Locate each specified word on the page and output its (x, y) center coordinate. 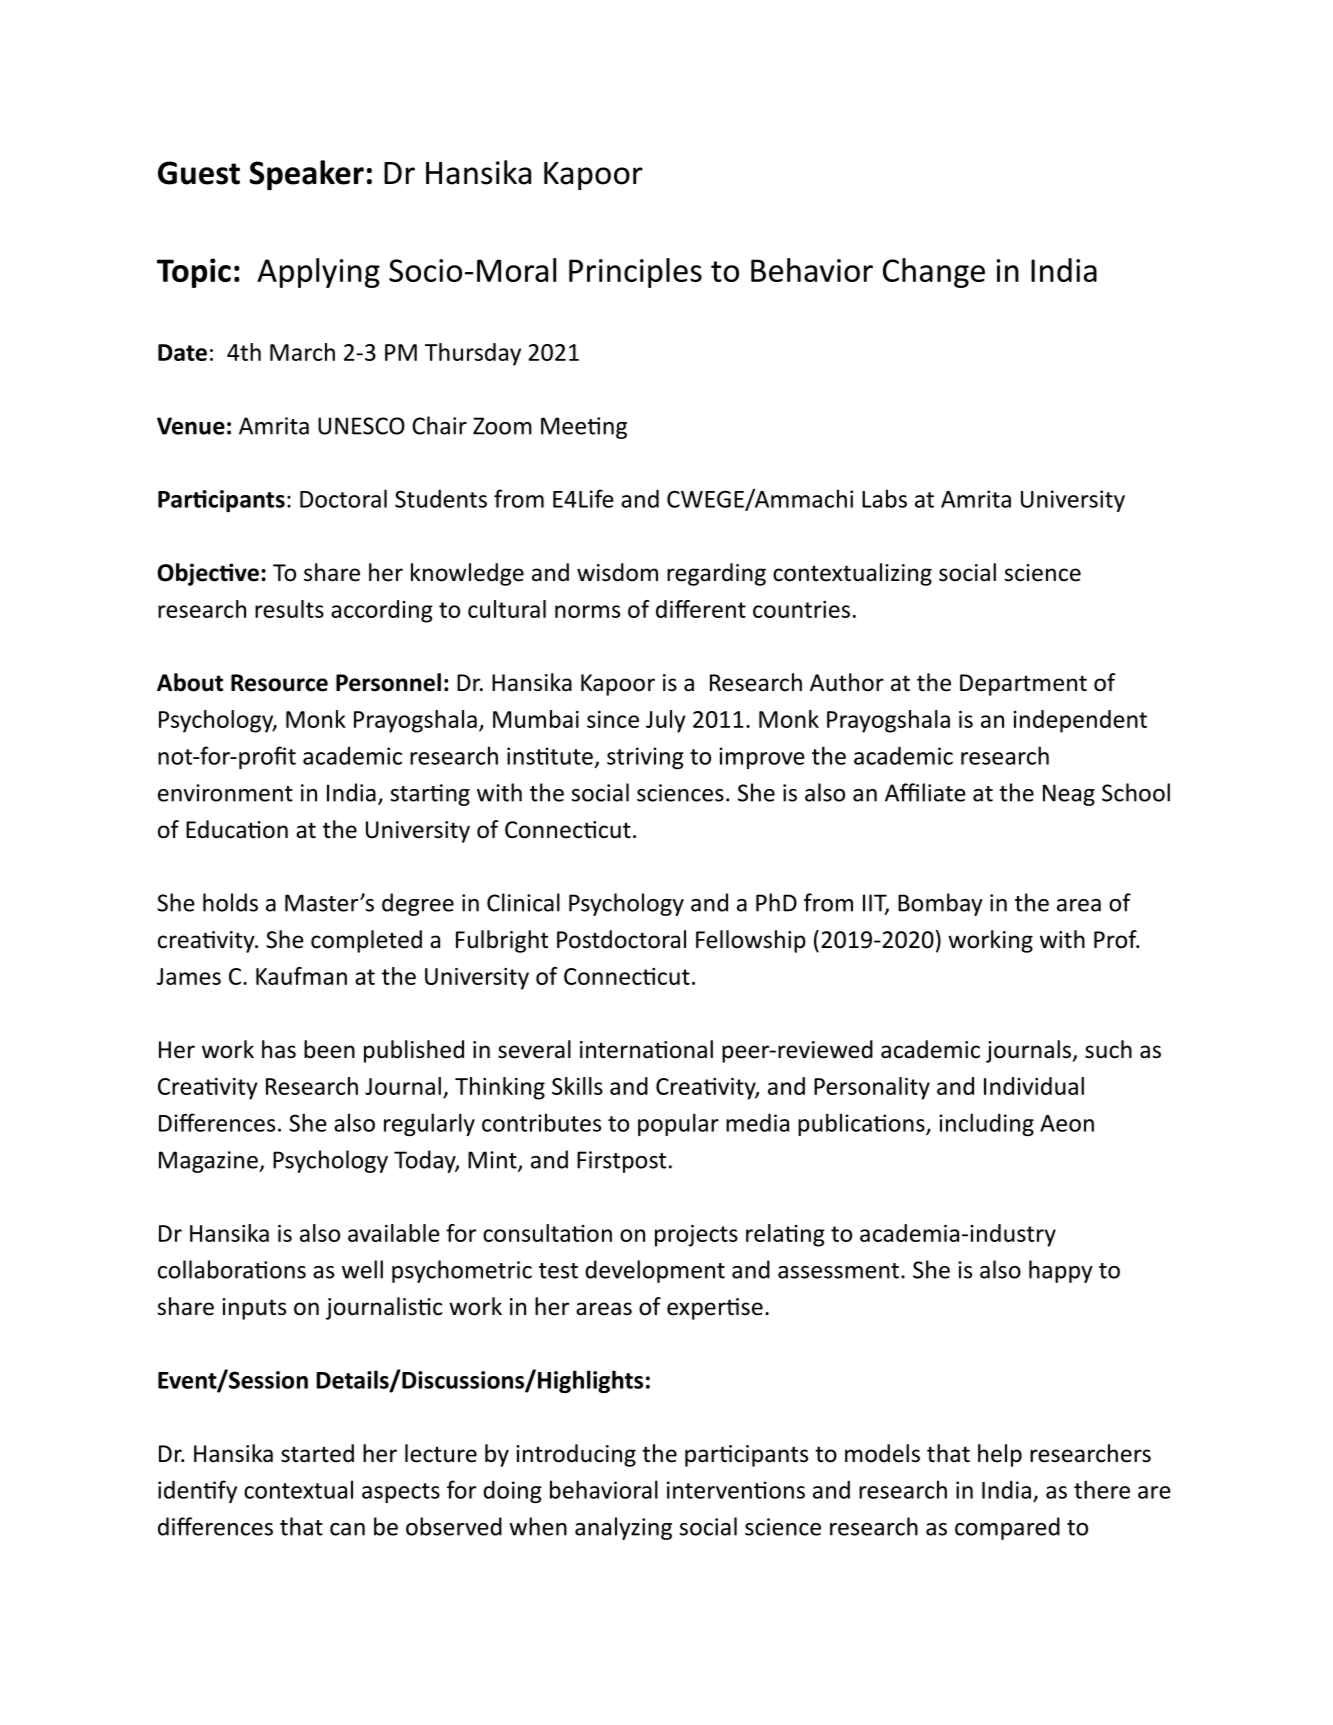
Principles (635, 273)
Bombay (940, 904)
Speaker (307, 175)
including (986, 1124)
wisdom (617, 572)
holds (230, 902)
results (289, 609)
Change (934, 273)
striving (645, 758)
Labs (884, 498)
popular (678, 1124)
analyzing (623, 1528)
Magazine (209, 1162)
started (317, 1453)
